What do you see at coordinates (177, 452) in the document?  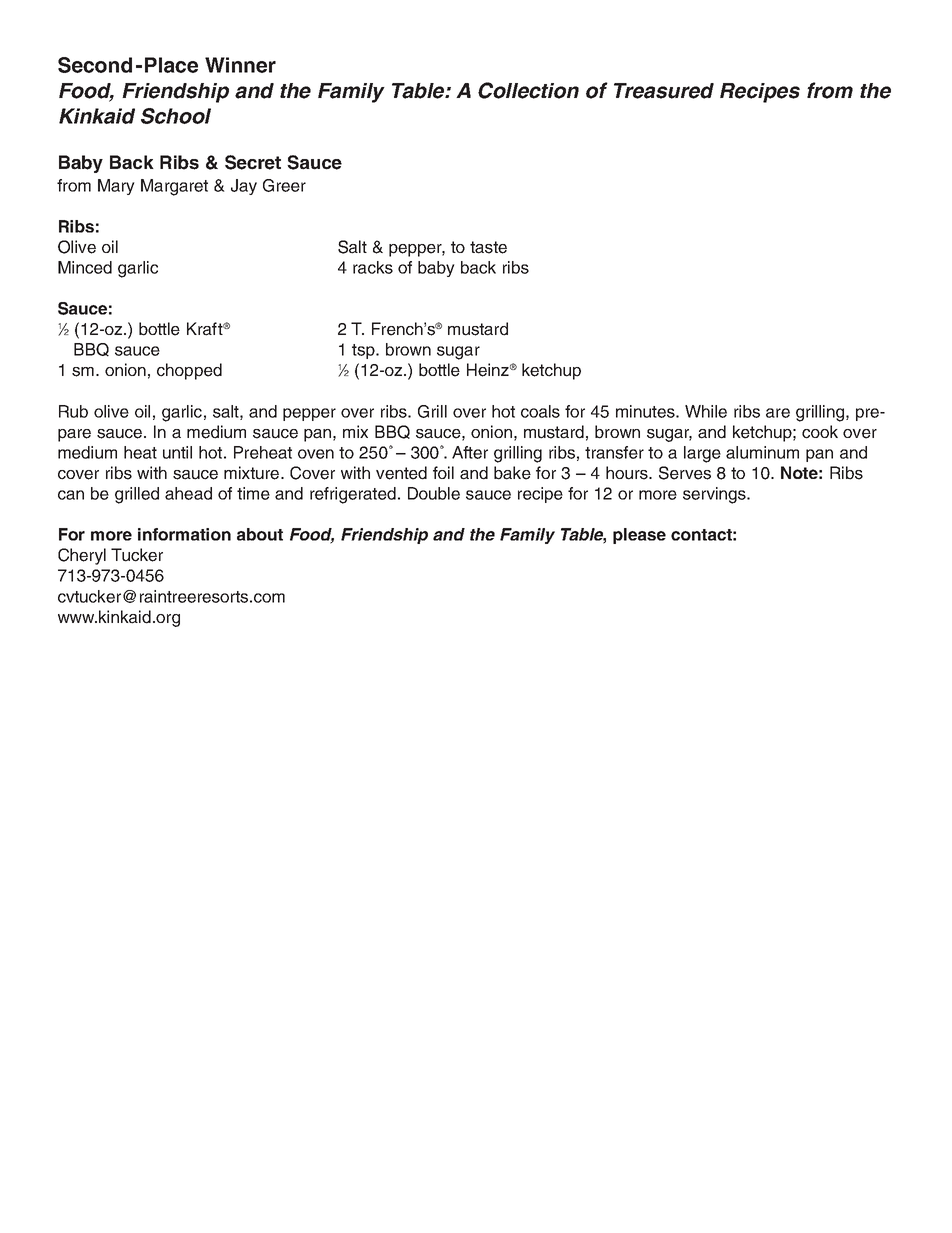 I see `until` at bounding box center [177, 452].
